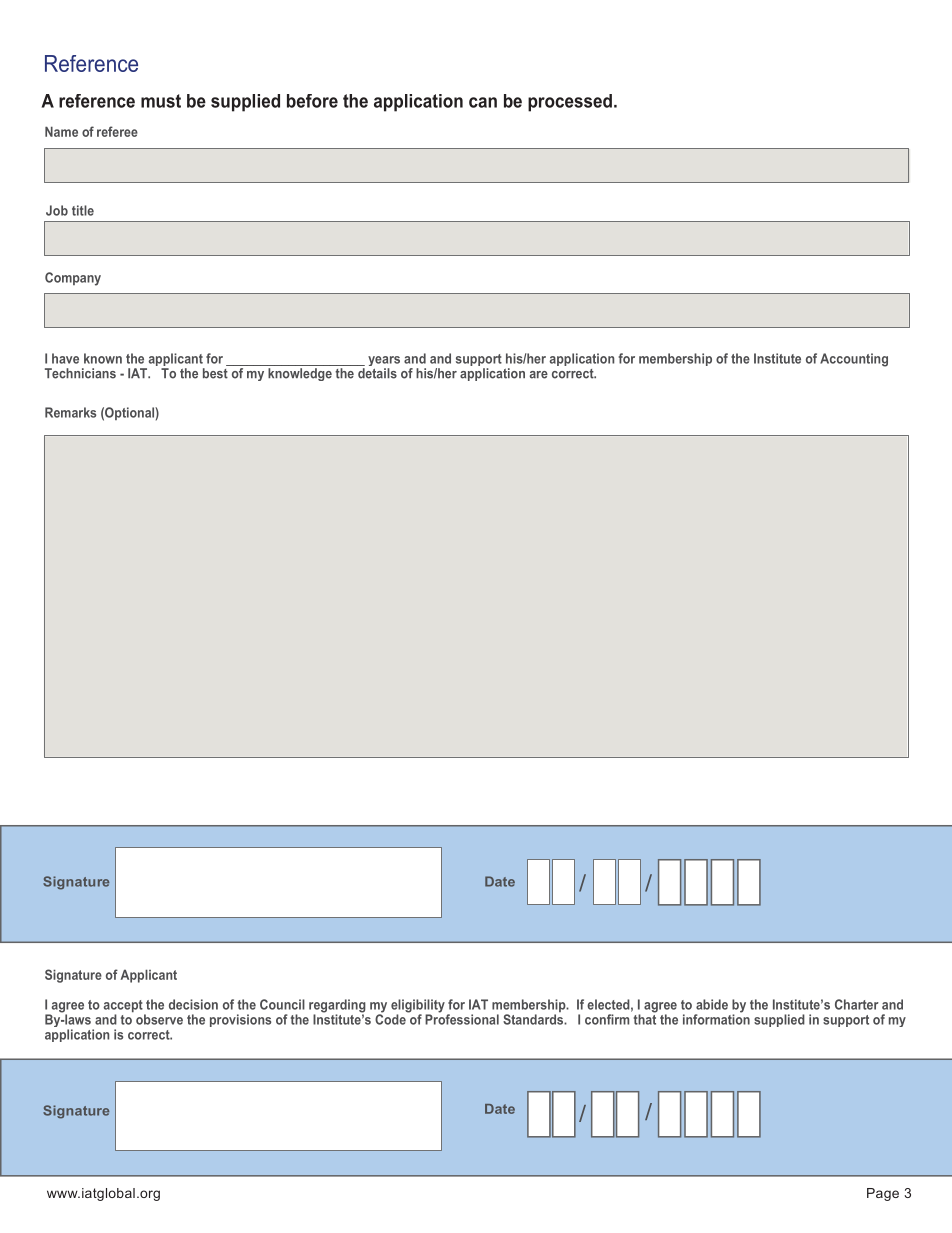  I want to click on Accounting, so click(854, 360).
